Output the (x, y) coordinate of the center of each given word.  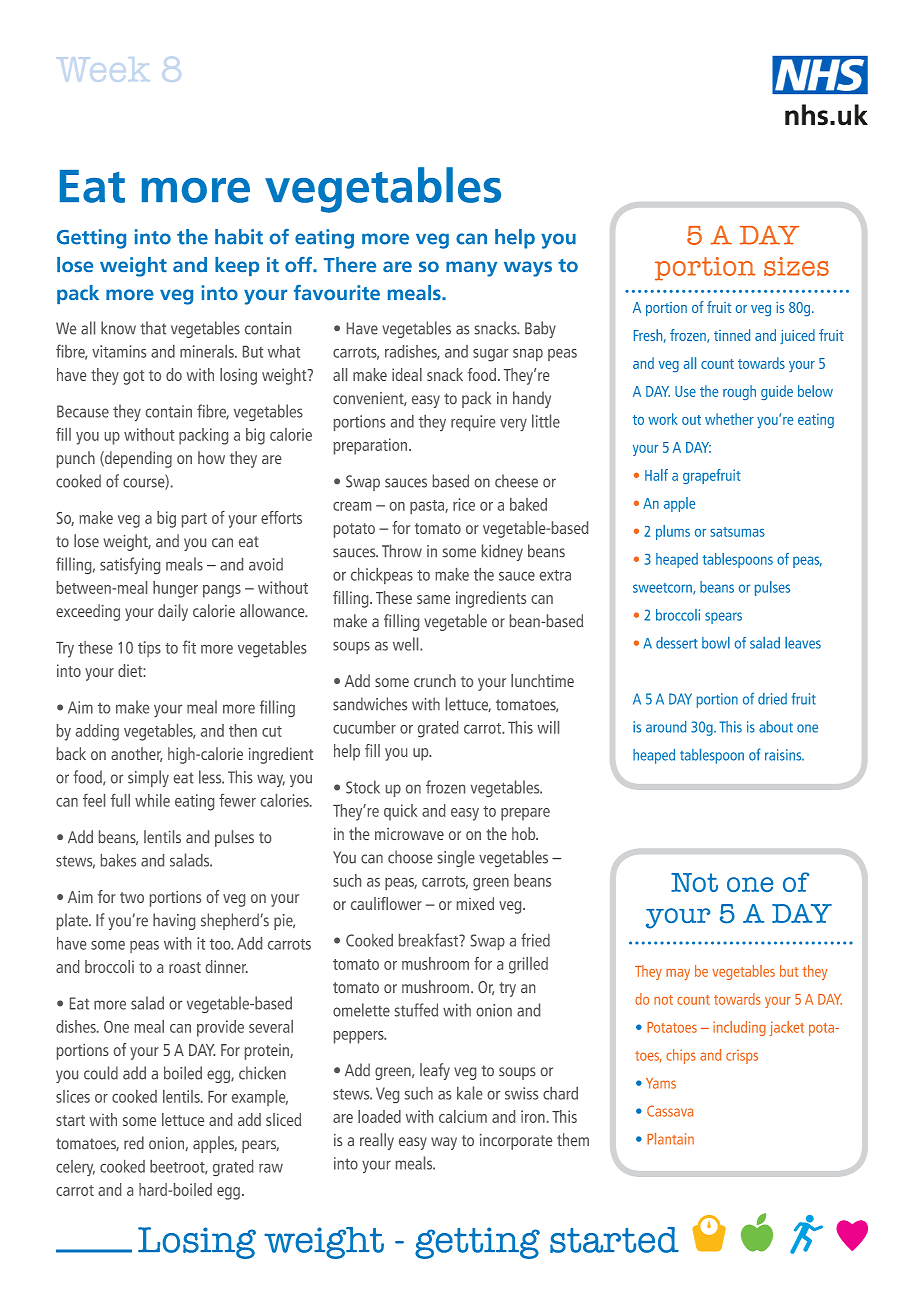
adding (97, 732)
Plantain (670, 1139)
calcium (463, 1116)
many (471, 269)
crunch (435, 680)
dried (772, 699)
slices (73, 1096)
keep (237, 266)
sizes (796, 266)
